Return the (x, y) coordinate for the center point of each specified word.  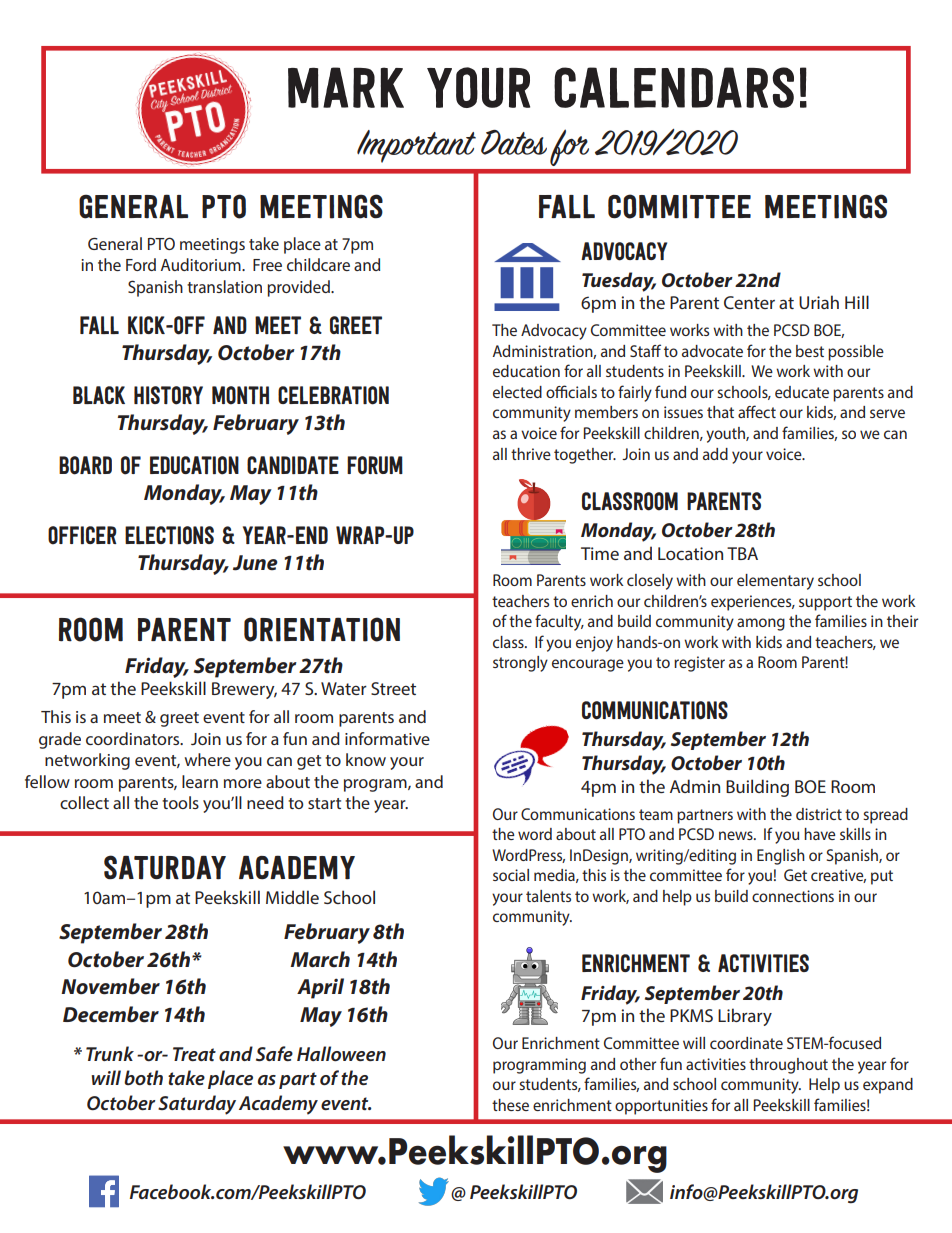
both (143, 1078)
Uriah (819, 302)
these (510, 1105)
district (819, 814)
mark (346, 87)
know (366, 759)
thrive (531, 454)
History (168, 395)
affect (757, 411)
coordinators (134, 738)
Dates (514, 142)
